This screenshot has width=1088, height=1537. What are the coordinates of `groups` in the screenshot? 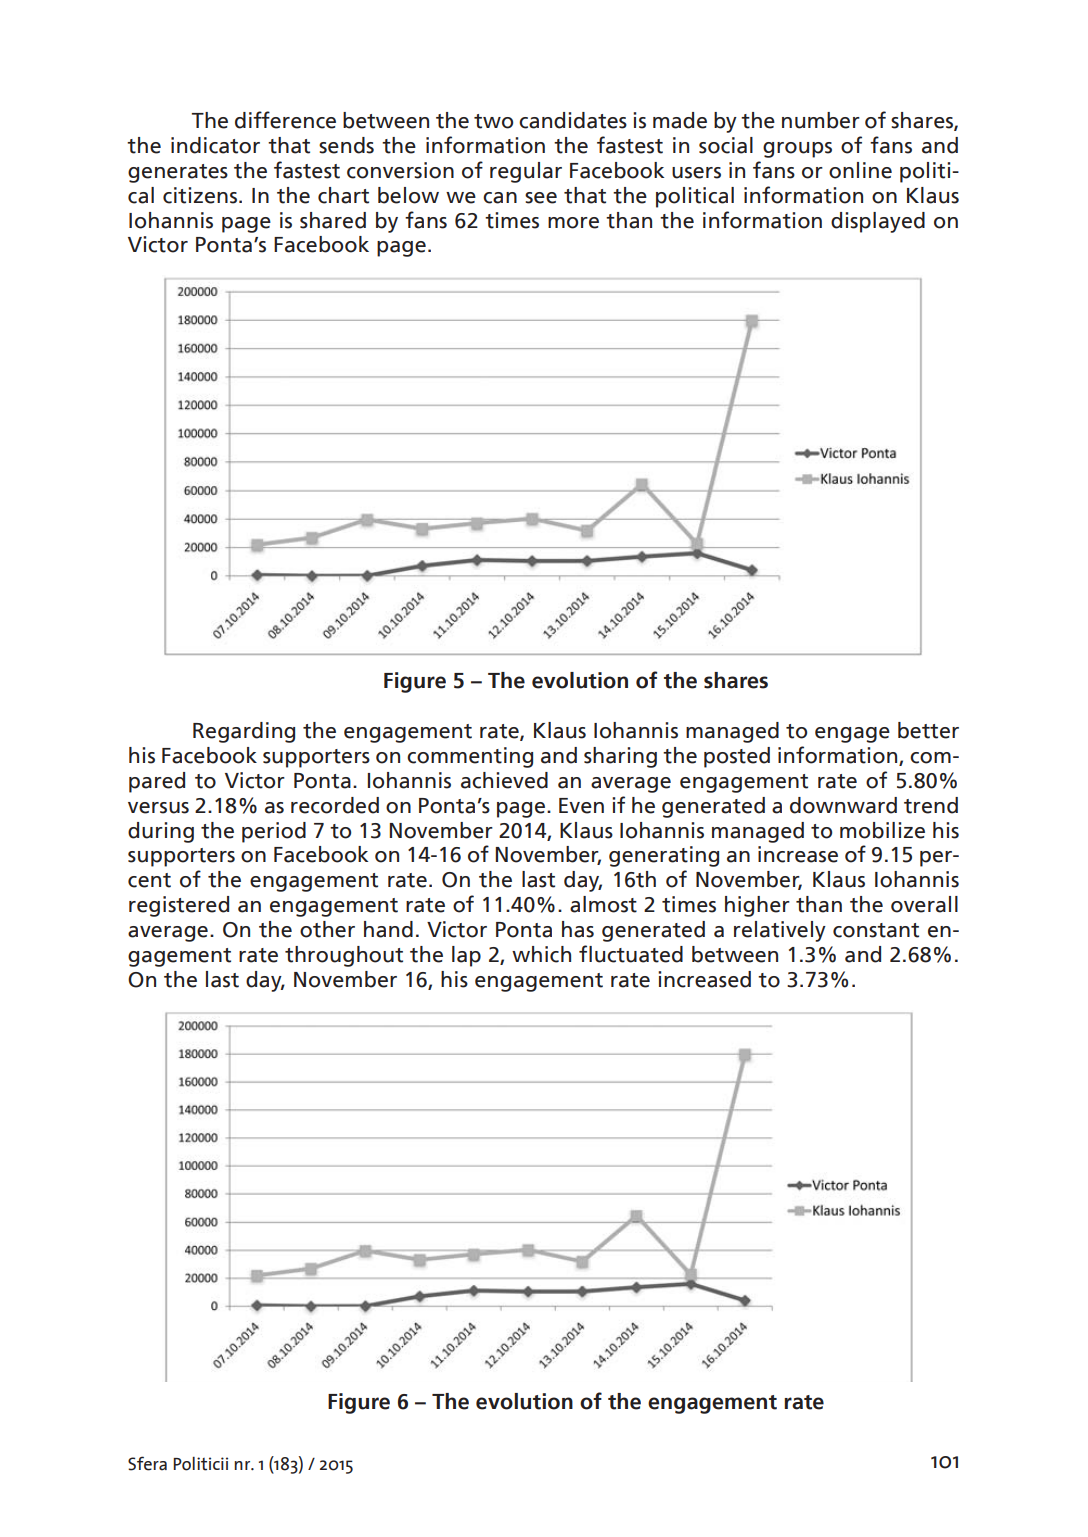 It's located at (797, 150).
